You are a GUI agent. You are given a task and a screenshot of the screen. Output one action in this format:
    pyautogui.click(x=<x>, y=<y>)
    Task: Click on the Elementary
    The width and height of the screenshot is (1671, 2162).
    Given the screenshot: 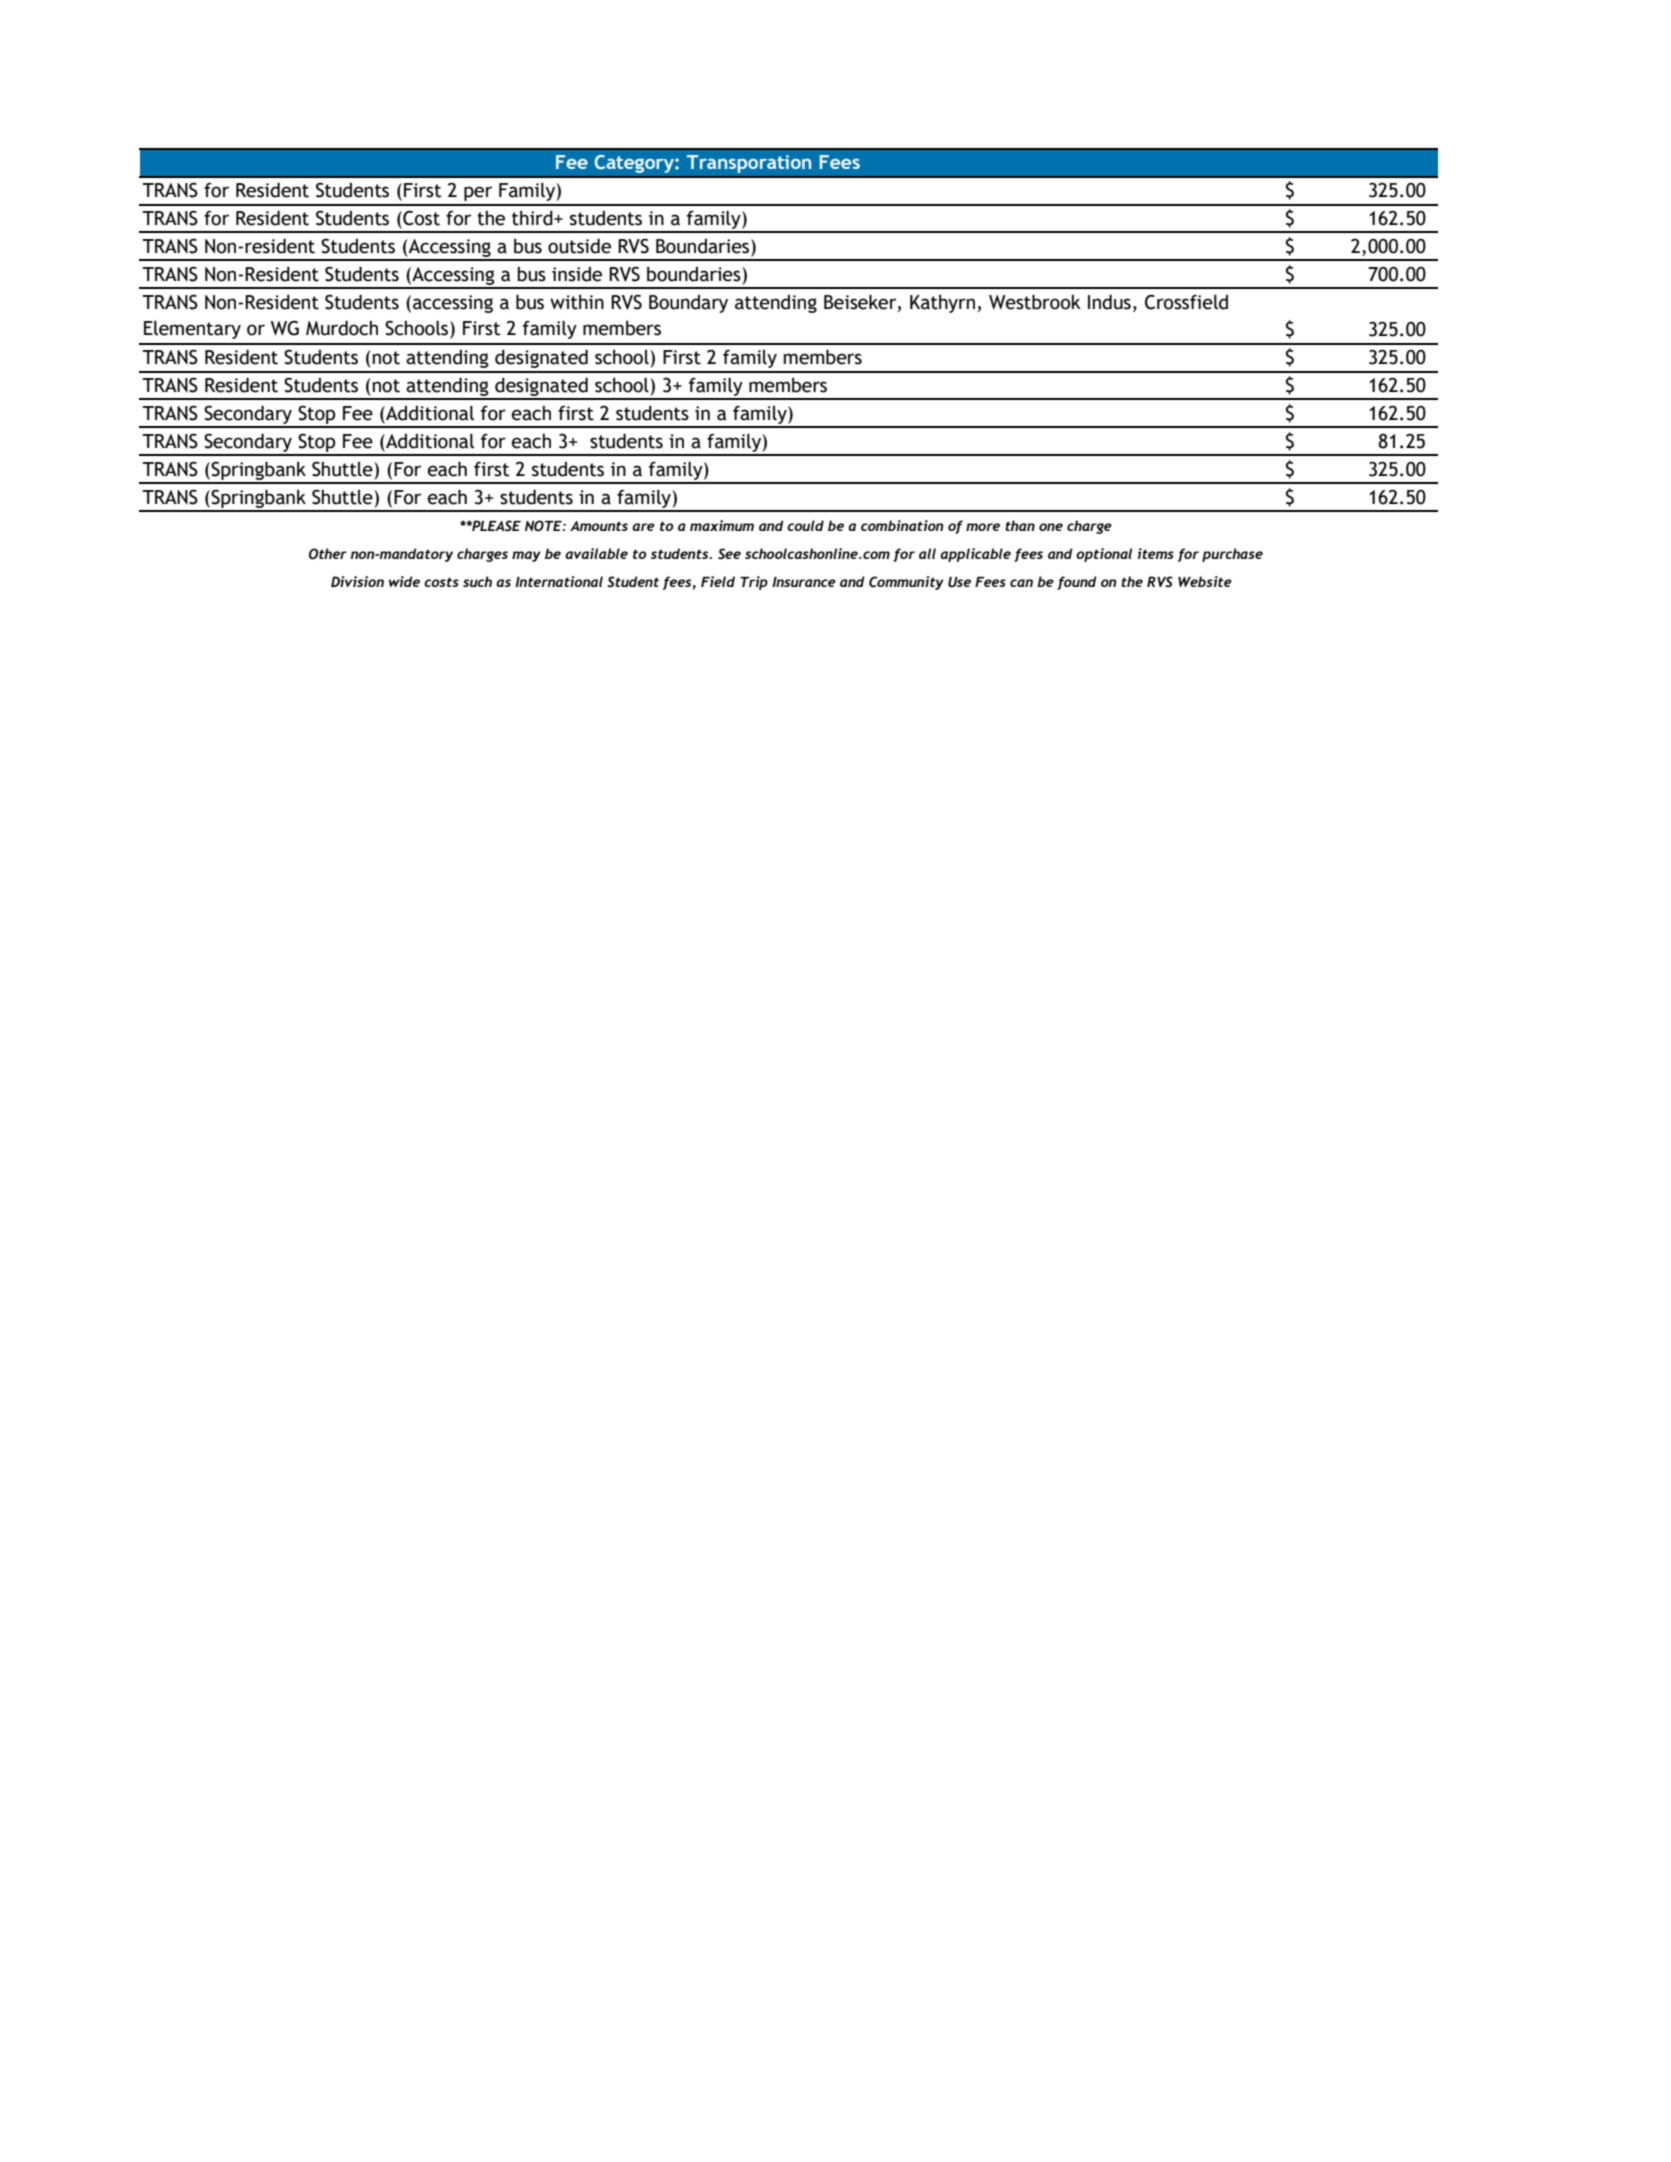 What is the action you would take?
    pyautogui.click(x=192, y=329)
